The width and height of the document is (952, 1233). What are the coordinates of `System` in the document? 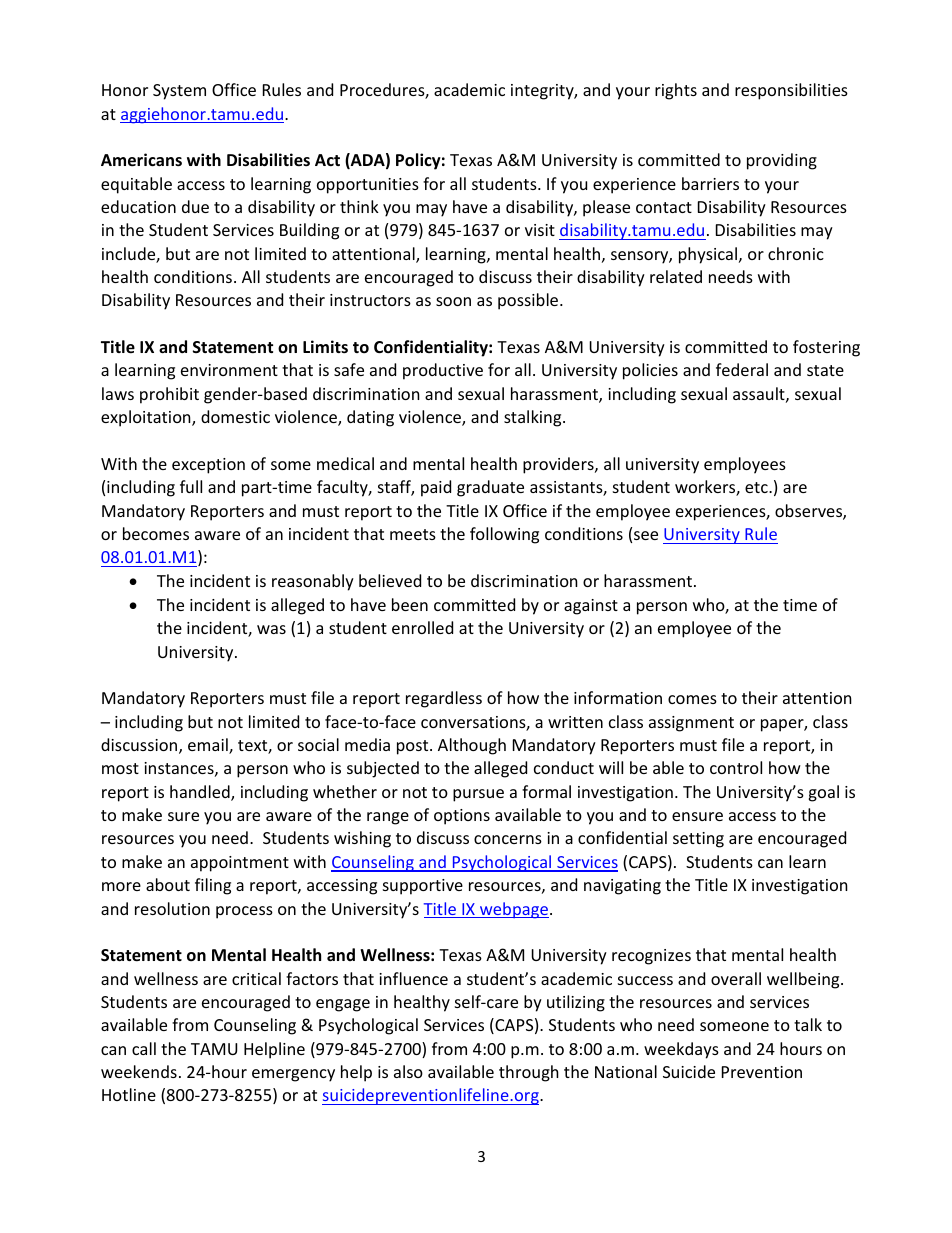 It's located at (179, 92).
